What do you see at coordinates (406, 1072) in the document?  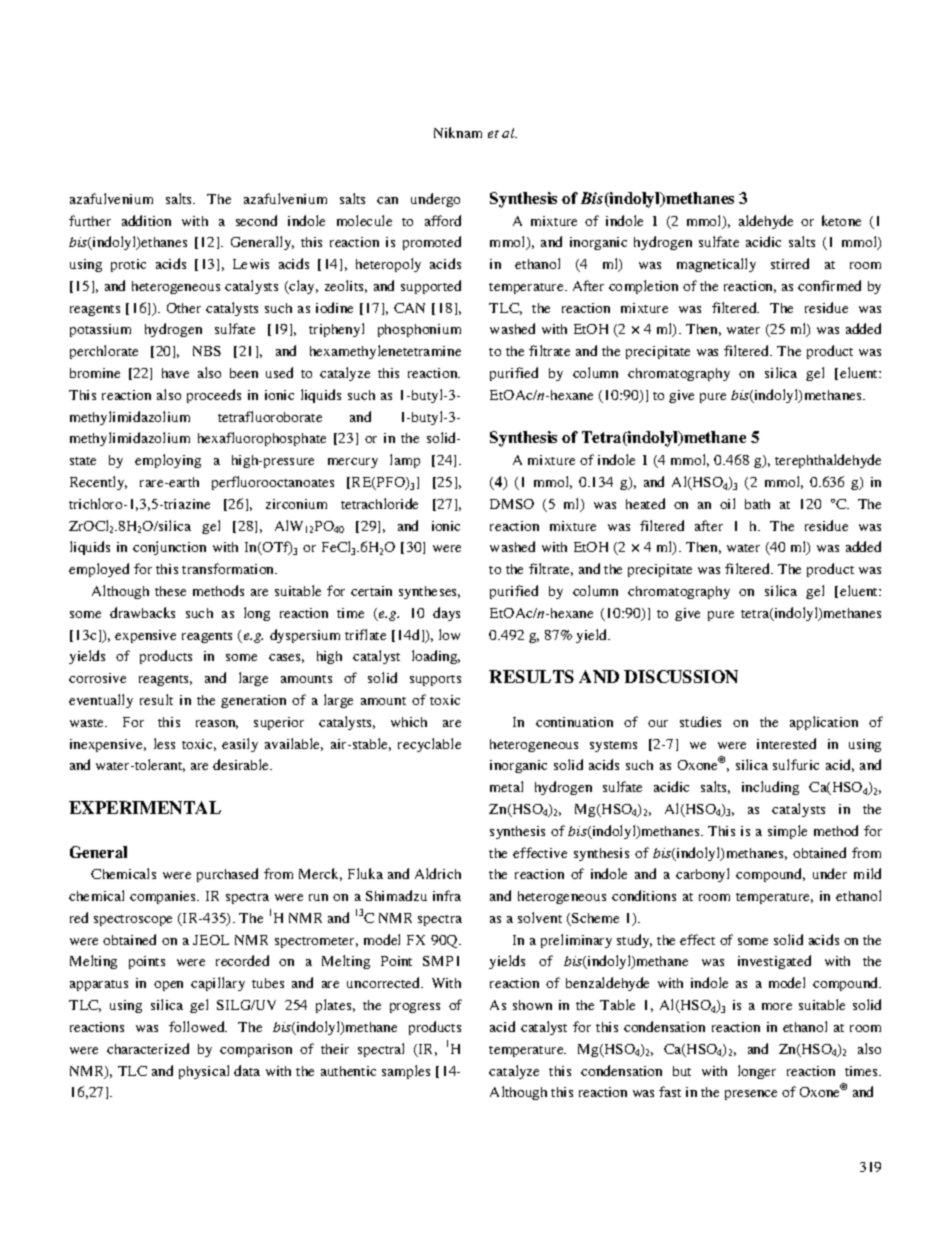 I see `samples` at bounding box center [406, 1072].
